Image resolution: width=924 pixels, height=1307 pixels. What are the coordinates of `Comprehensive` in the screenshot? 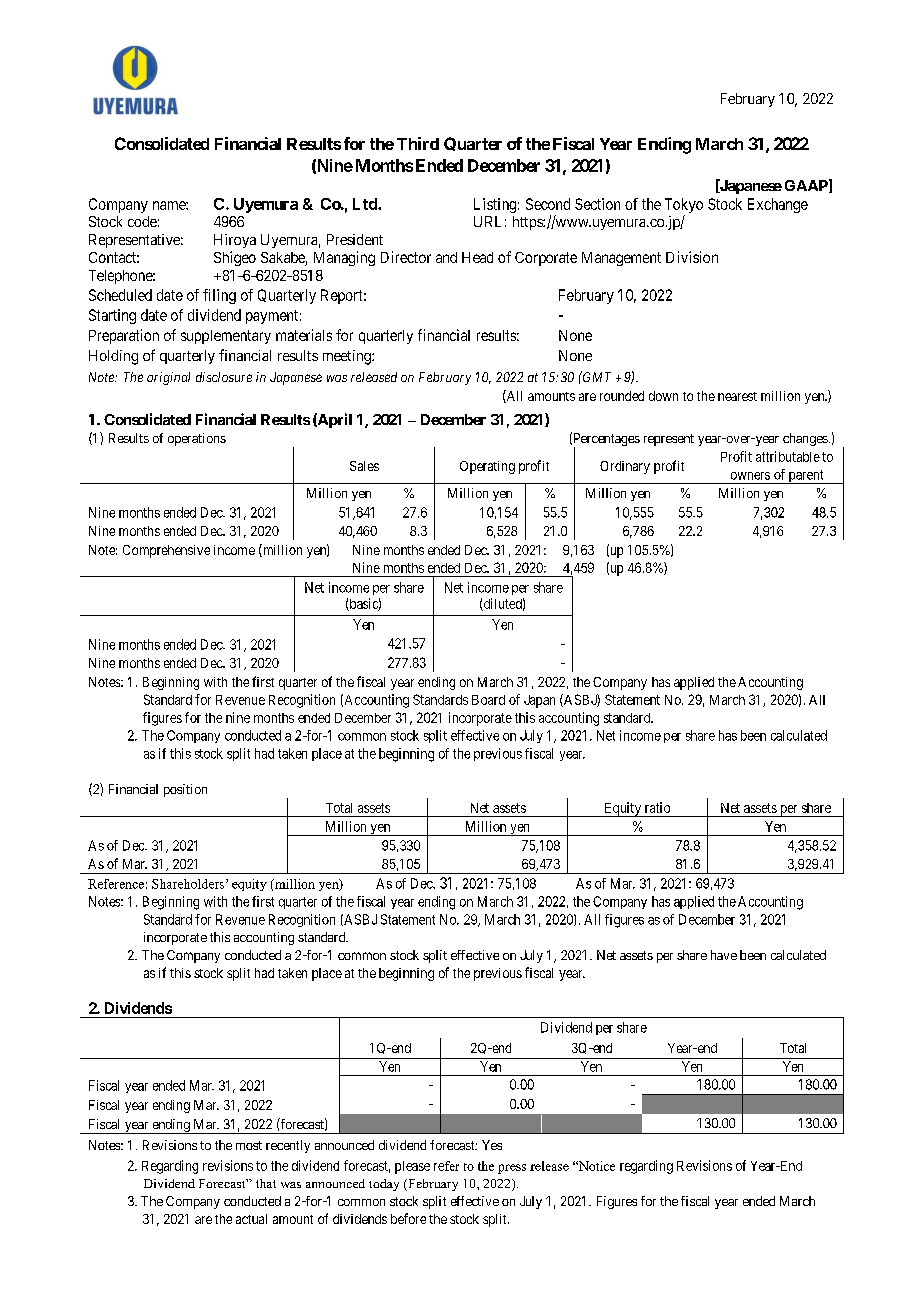 It's located at (166, 551).
